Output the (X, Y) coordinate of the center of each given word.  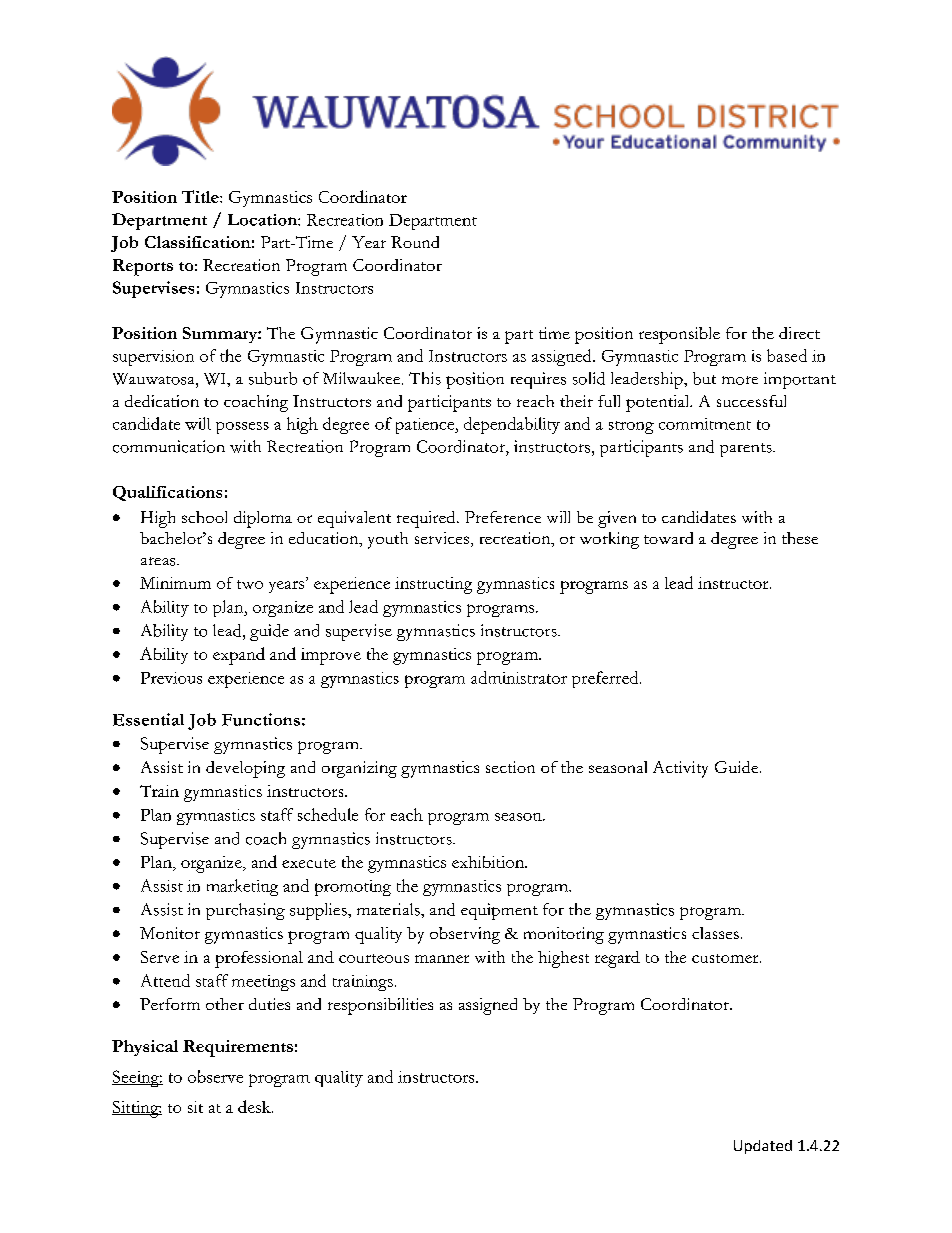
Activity (680, 769)
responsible (679, 335)
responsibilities (380, 1006)
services (442, 538)
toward (668, 538)
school (204, 517)
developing (245, 769)
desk (255, 1106)
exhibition (489, 862)
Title (201, 196)
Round (415, 242)
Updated (763, 1147)
